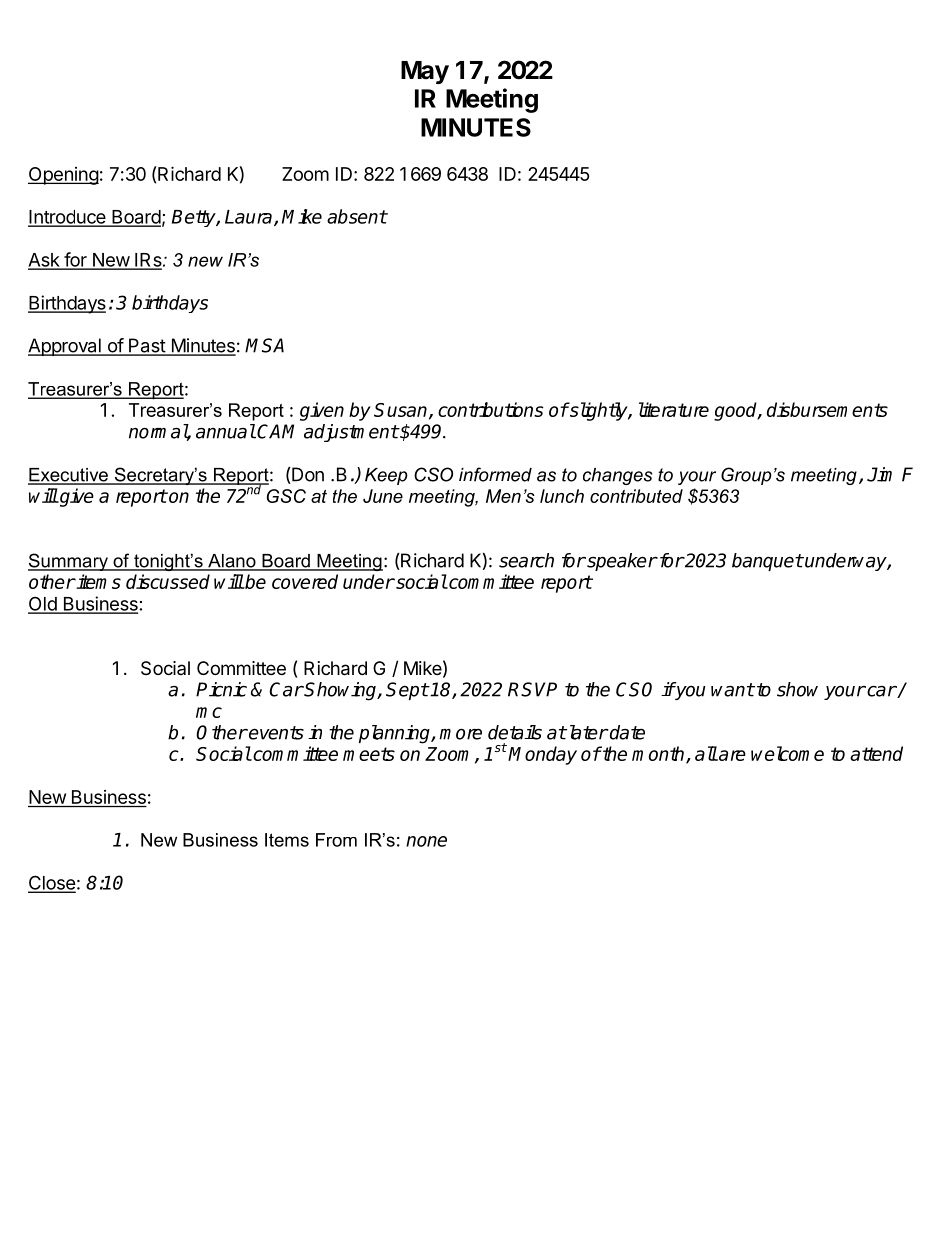 This document has width=952, height=1233. What do you see at coordinates (357, 216) in the document?
I see `absent` at bounding box center [357, 216].
